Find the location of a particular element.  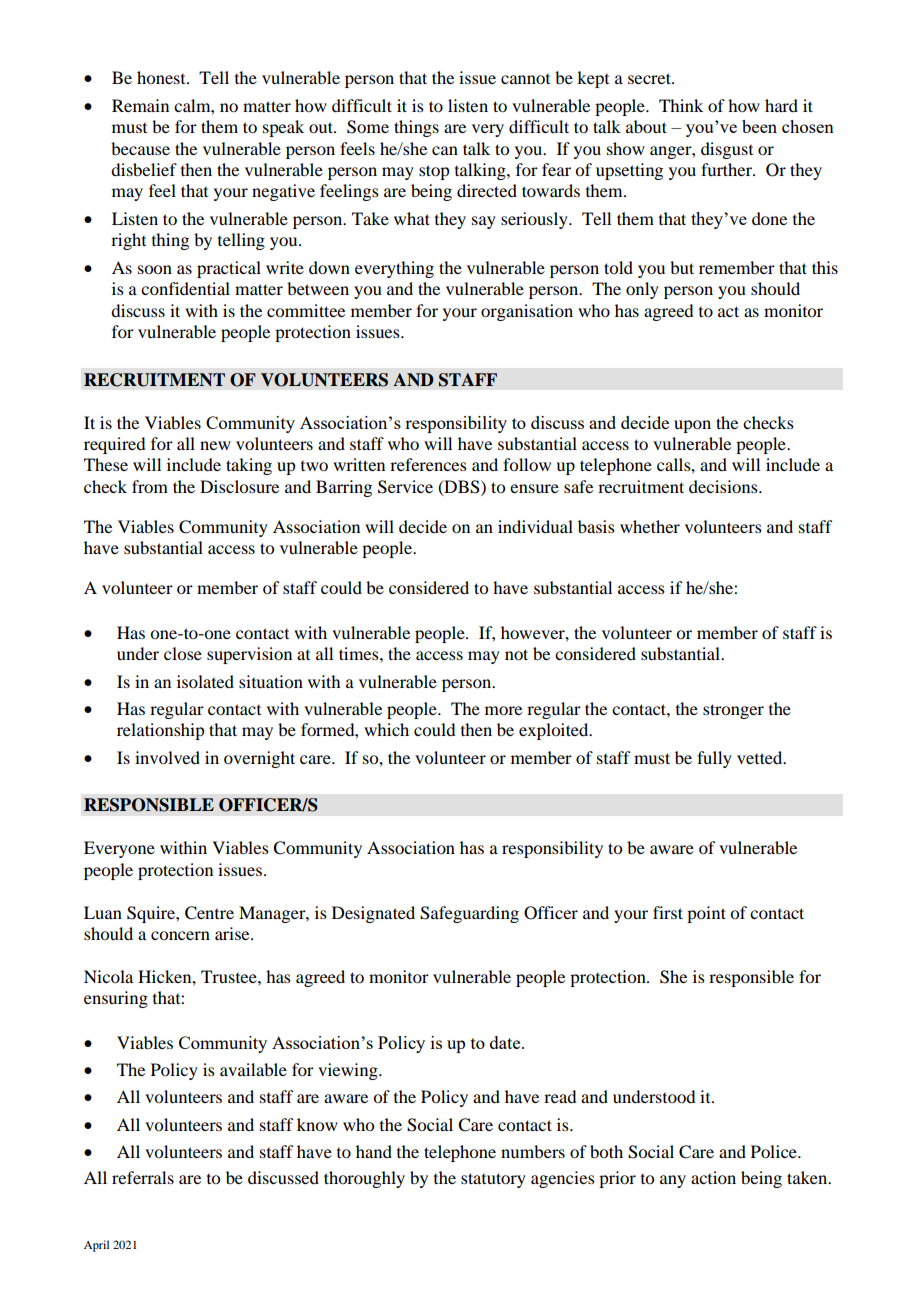

Remain is located at coordinates (140, 105).
